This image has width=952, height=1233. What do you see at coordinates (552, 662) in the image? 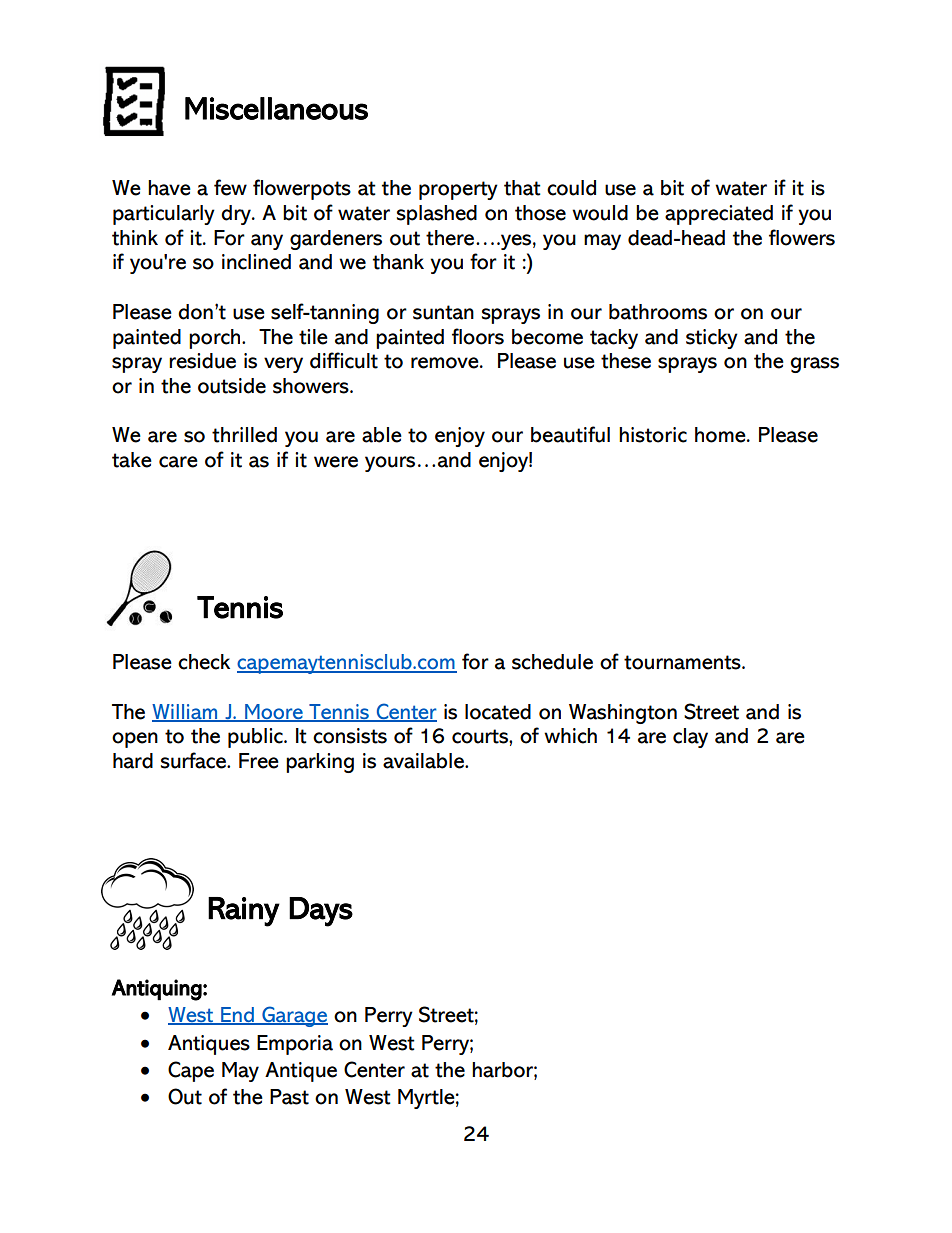
I see `schedule` at bounding box center [552, 662].
